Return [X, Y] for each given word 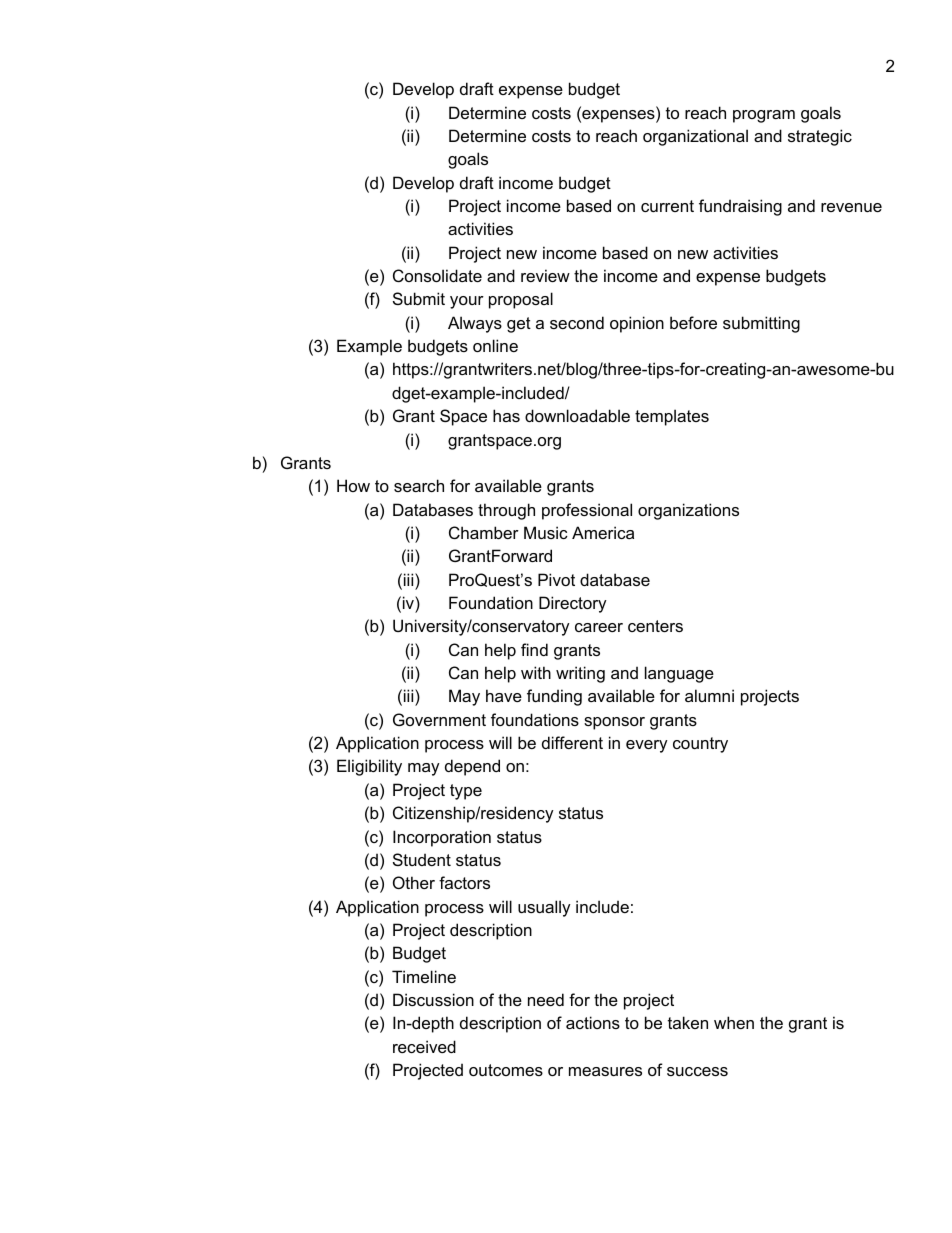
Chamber [484, 532]
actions [593, 1022]
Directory [573, 604]
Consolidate [437, 275]
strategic [820, 137]
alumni [709, 695]
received [424, 1046]
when [734, 1022]
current [667, 206]
